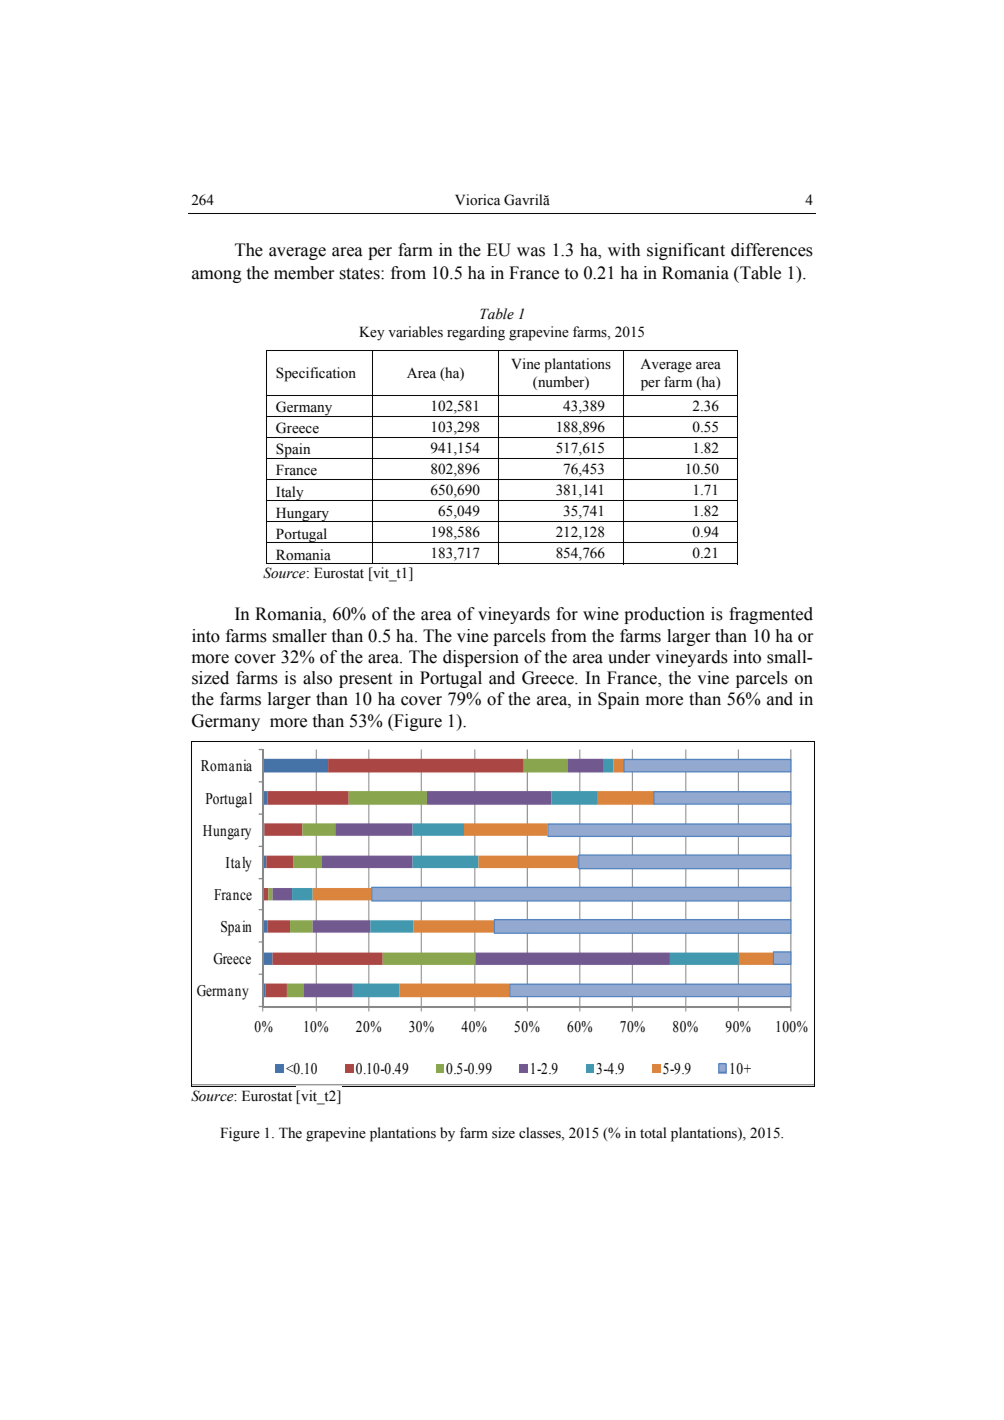 This screenshot has height=1420, width=1004. What do you see at coordinates (771, 615) in the screenshot?
I see `fragmented` at bounding box center [771, 615].
